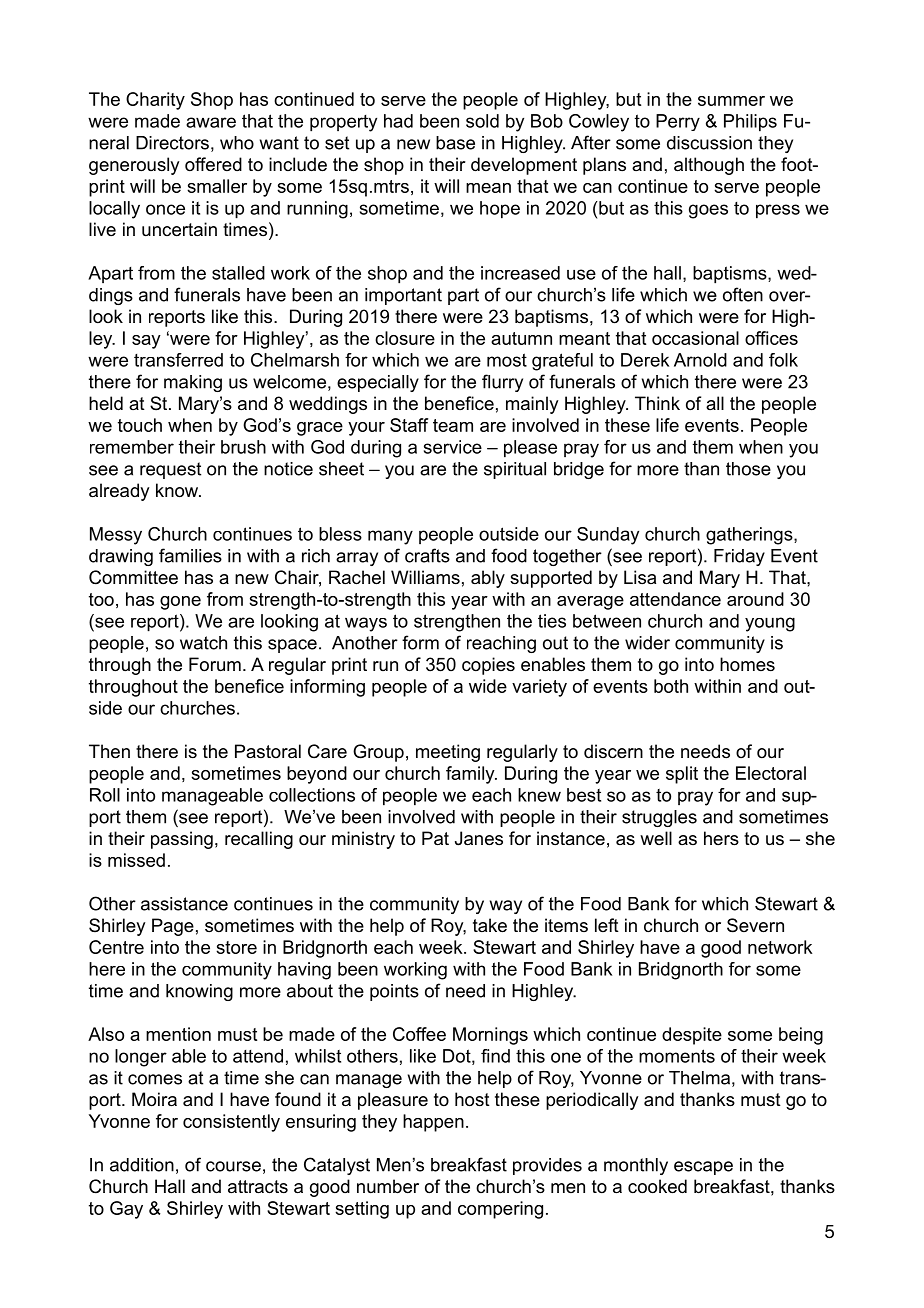  I want to click on service, so click(453, 447).
